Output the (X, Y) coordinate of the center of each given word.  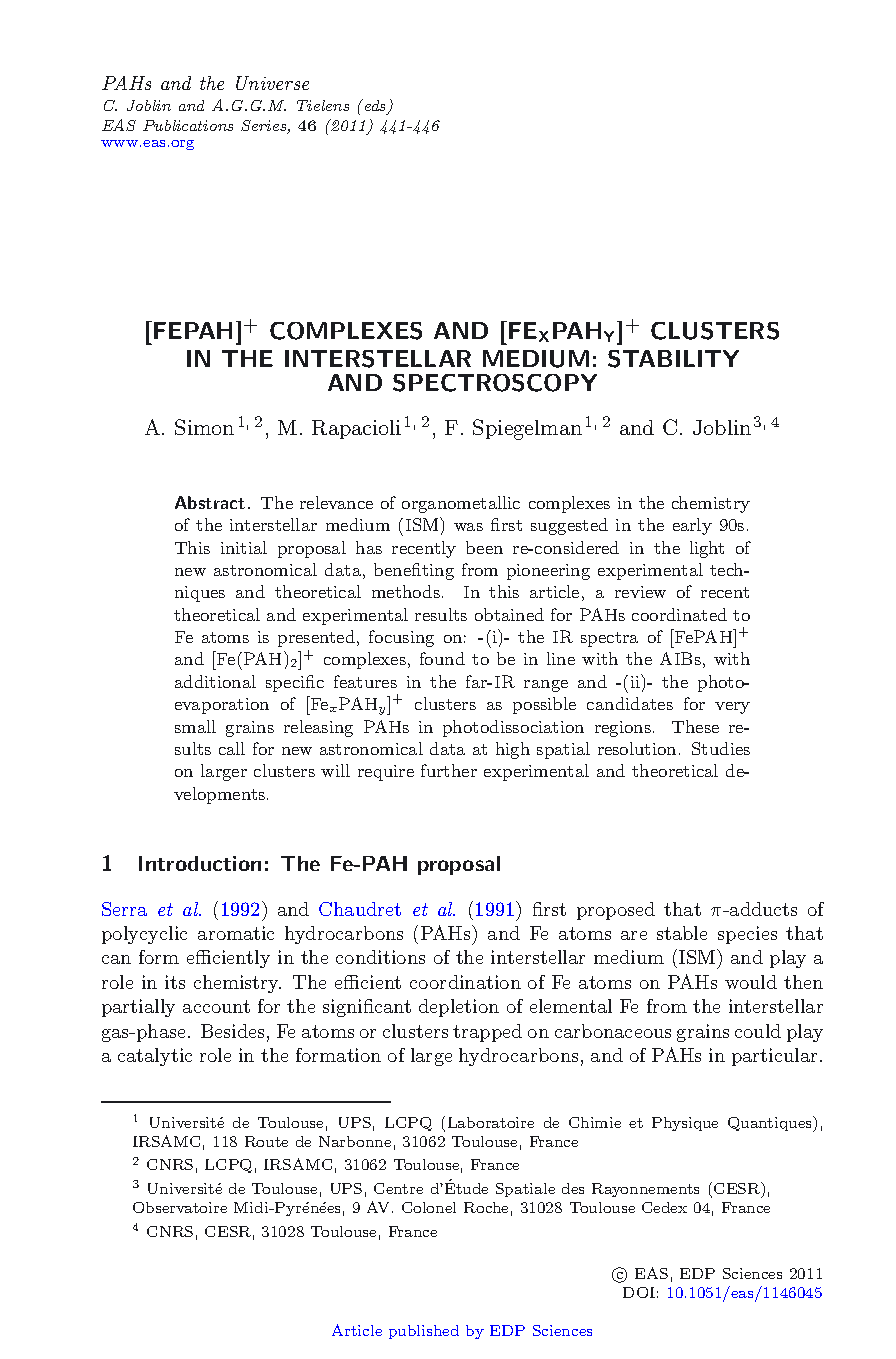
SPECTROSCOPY (495, 383)
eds (375, 106)
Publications (188, 125)
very (732, 708)
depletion (459, 1008)
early (692, 526)
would (751, 982)
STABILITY (673, 359)
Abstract (210, 502)
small (195, 726)
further (449, 770)
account (216, 1006)
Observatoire (180, 1207)
